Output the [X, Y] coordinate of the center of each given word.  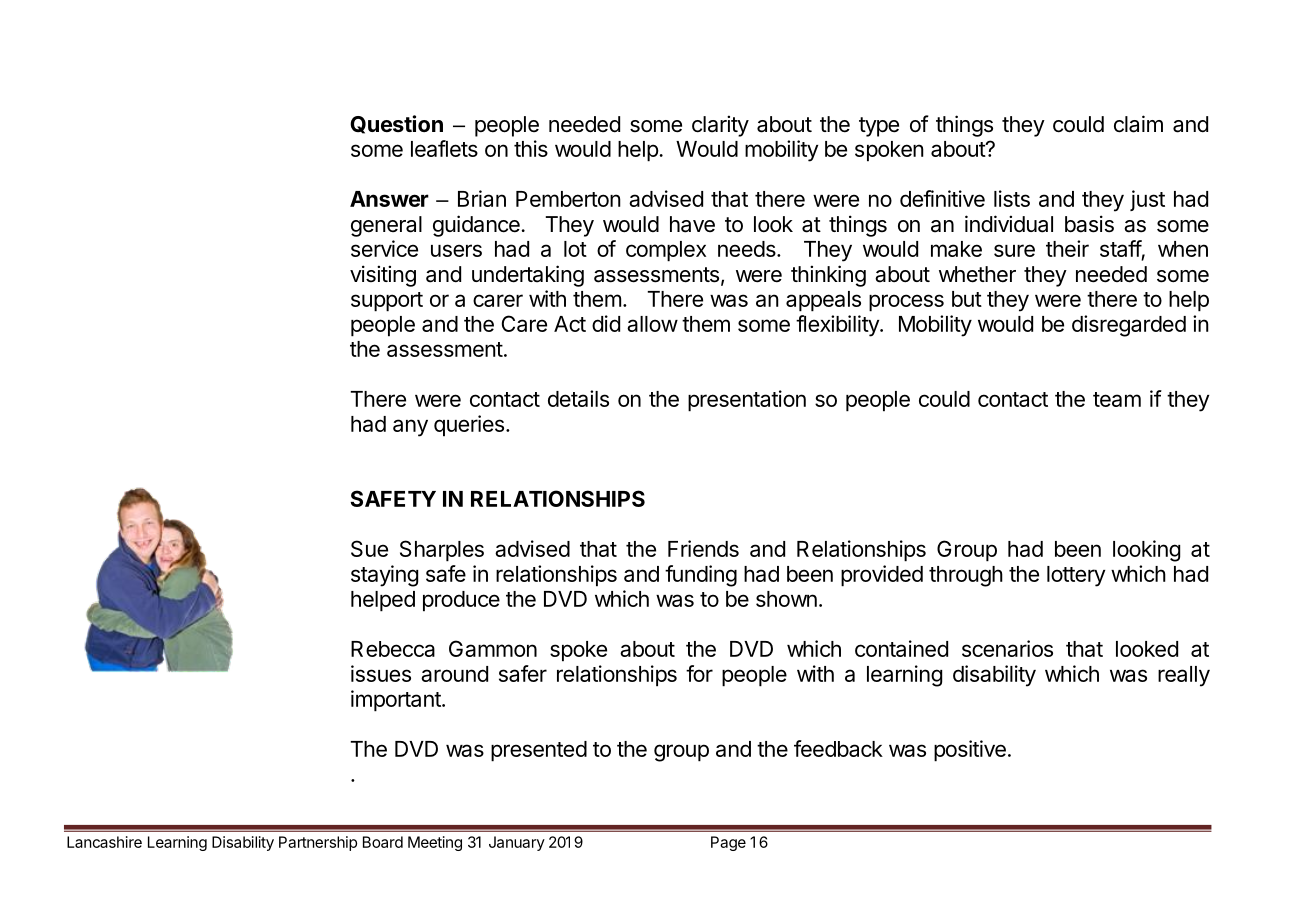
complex [666, 251]
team [1117, 399]
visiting [383, 276]
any [410, 428]
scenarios [1007, 648]
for [699, 673]
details [578, 398]
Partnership [318, 843]
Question [396, 124]
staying [384, 576]
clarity [720, 126]
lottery [1076, 576]
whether [977, 274]
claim [1138, 124]
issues [381, 673]
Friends [703, 548]
